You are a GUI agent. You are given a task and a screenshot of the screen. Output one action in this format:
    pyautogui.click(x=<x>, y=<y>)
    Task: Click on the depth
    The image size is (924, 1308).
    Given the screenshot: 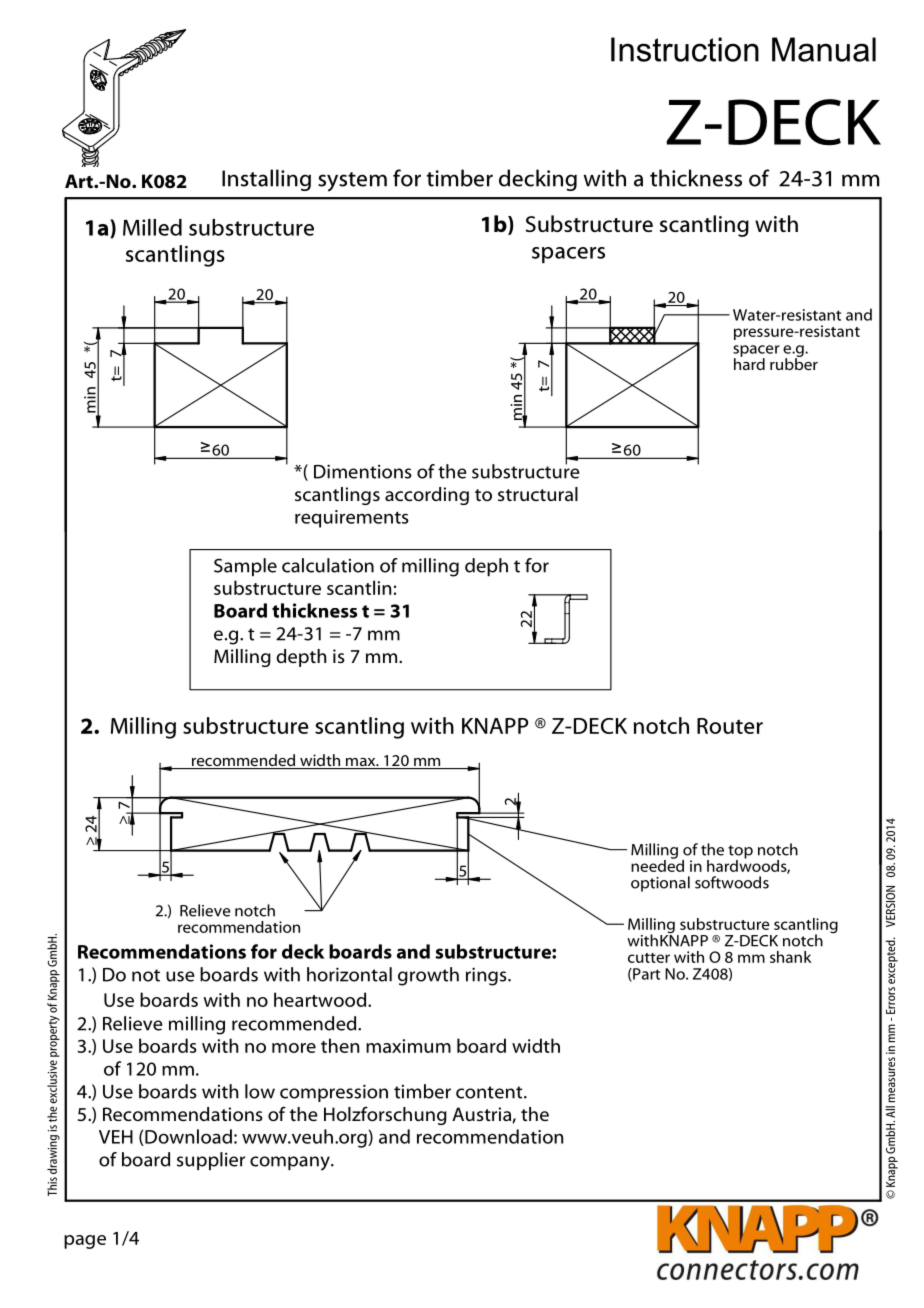 What is the action you would take?
    pyautogui.click(x=301, y=658)
